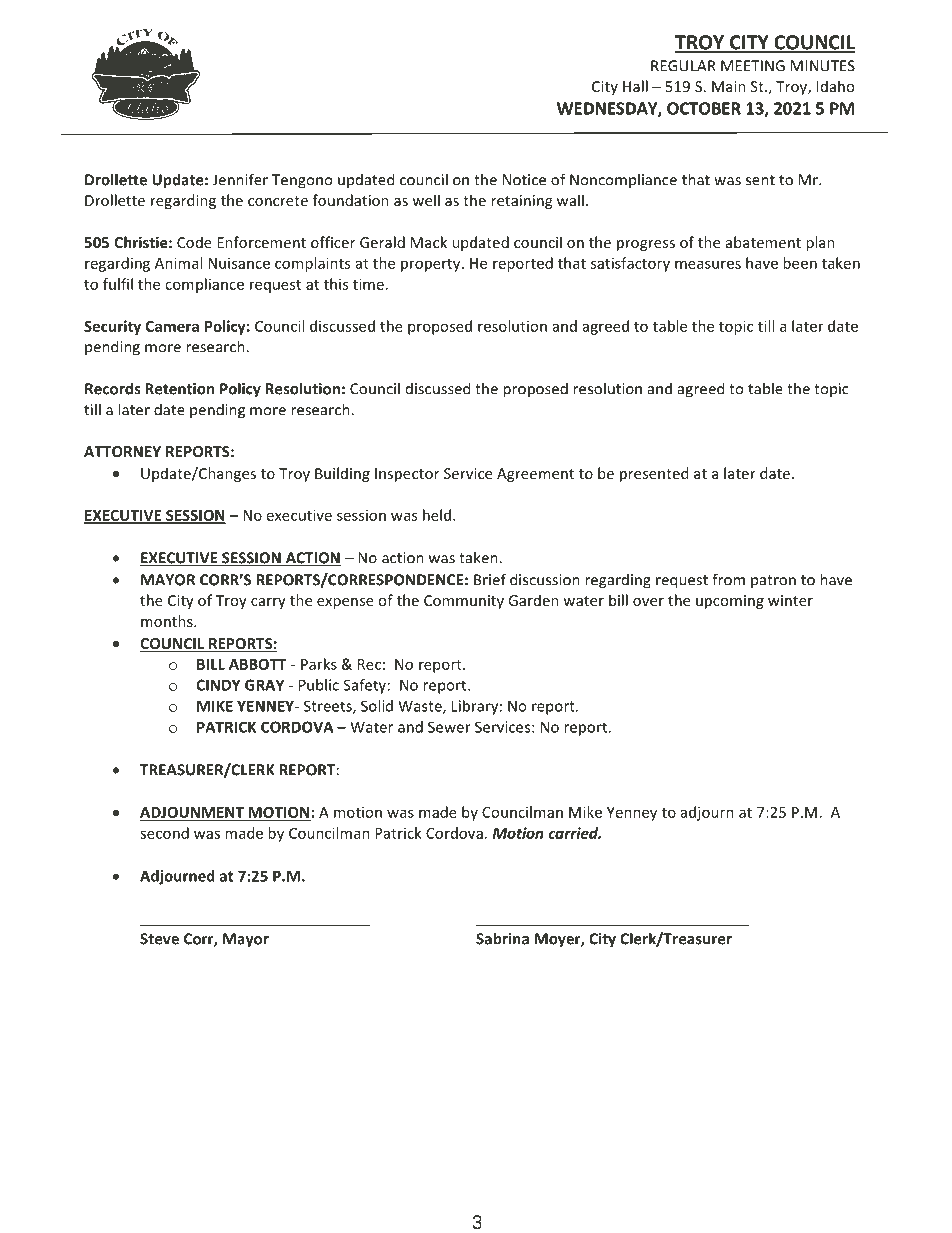 Image resolution: width=952 pixels, height=1233 pixels. I want to click on Steve, so click(159, 939).
